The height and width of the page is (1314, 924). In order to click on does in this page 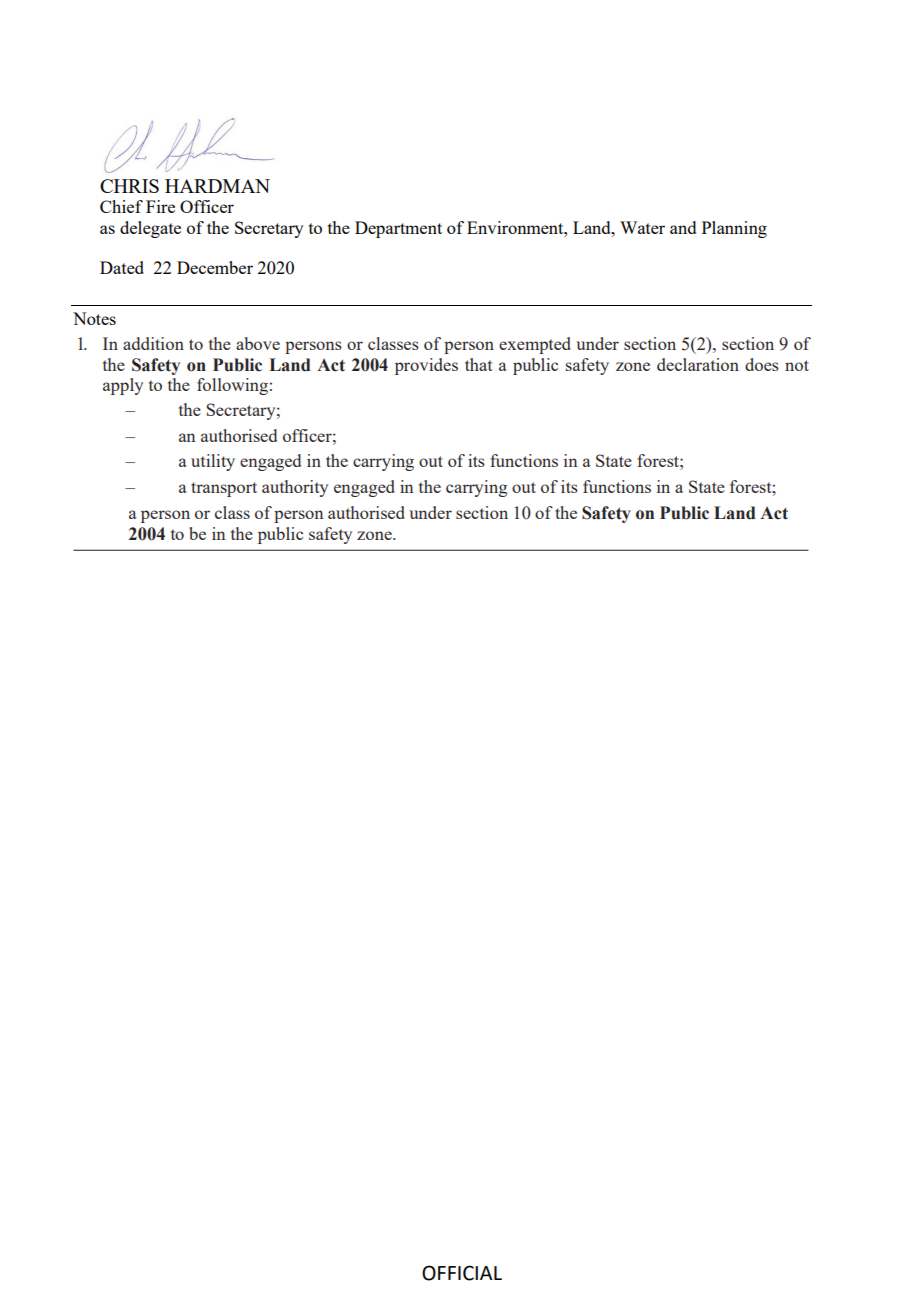, I will do `click(762, 364)`.
